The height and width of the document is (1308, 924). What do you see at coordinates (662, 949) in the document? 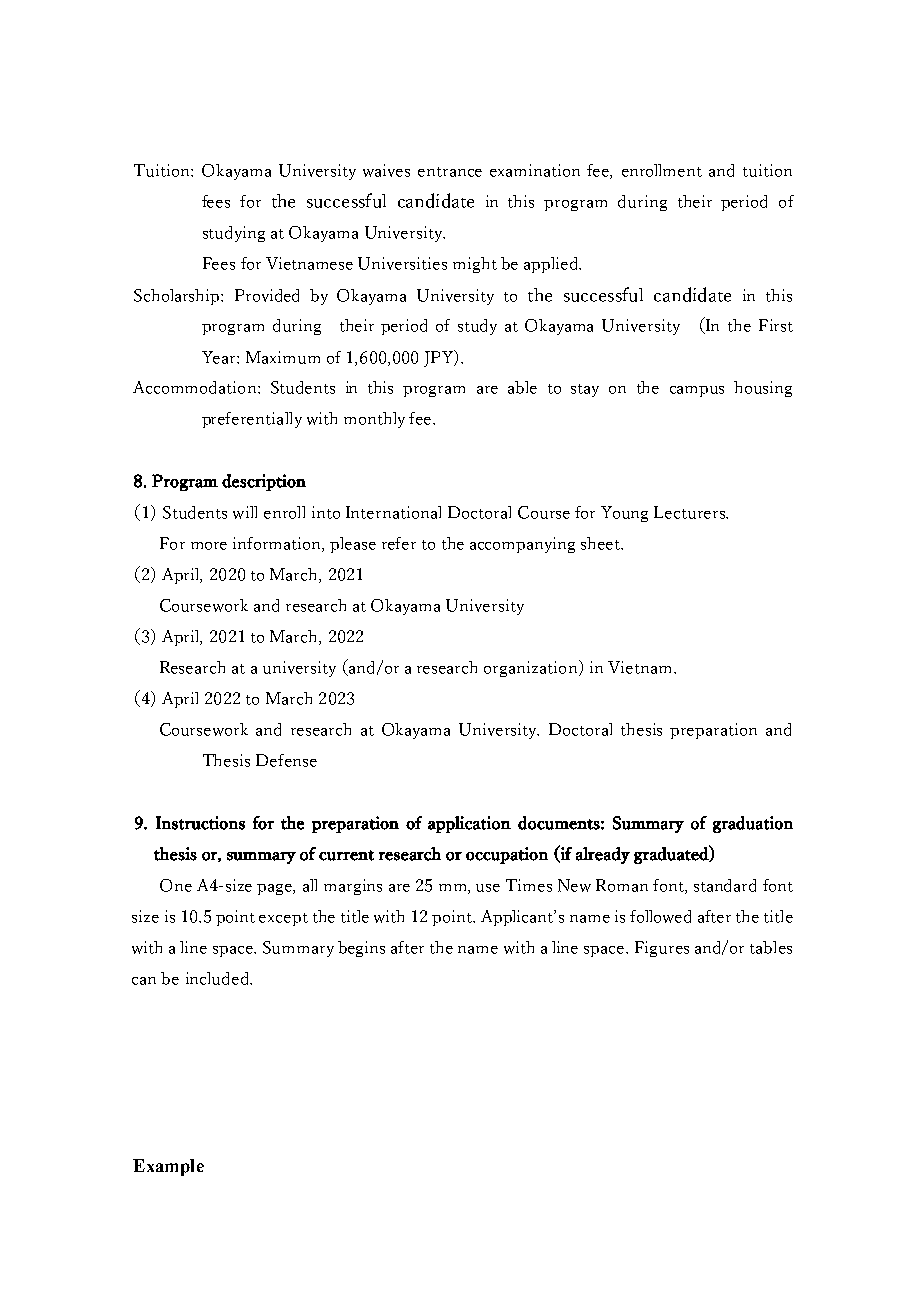
I see `Figures` at bounding box center [662, 949].
